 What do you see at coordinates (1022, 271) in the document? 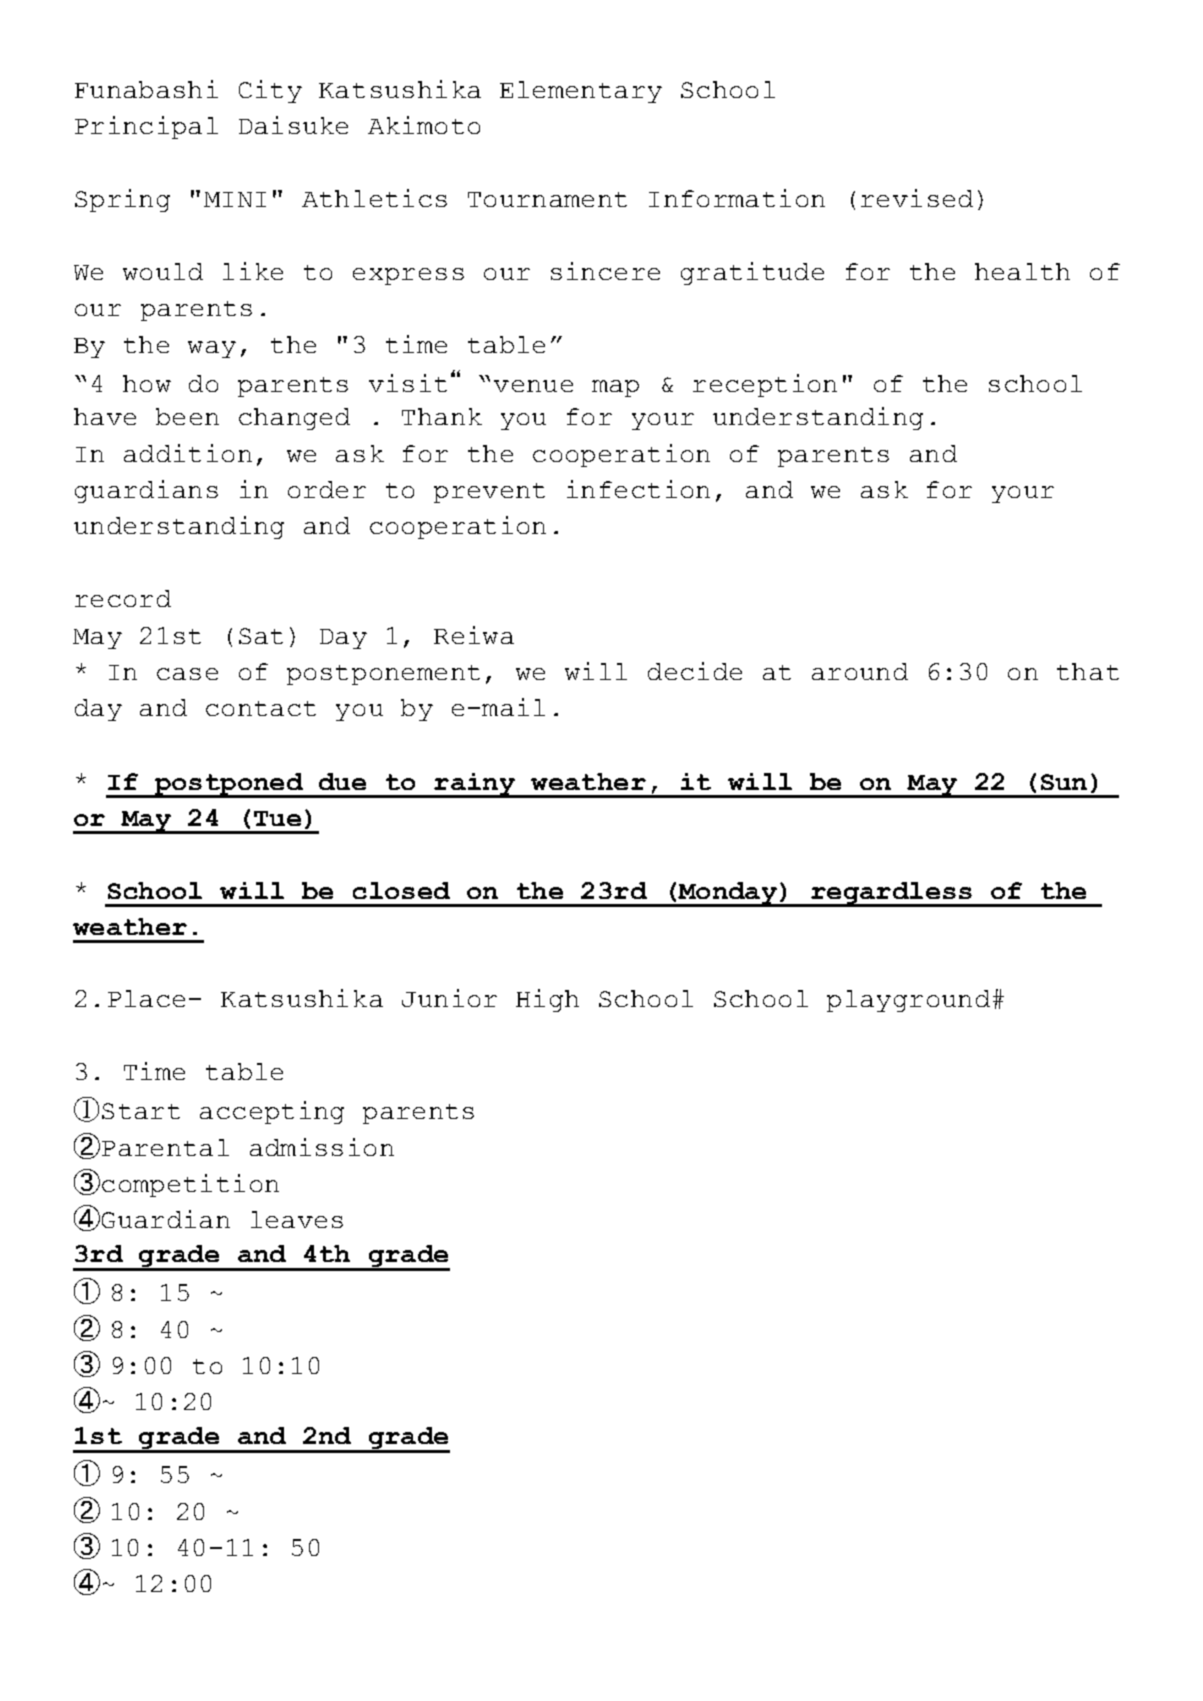
I see `health` at bounding box center [1022, 271].
